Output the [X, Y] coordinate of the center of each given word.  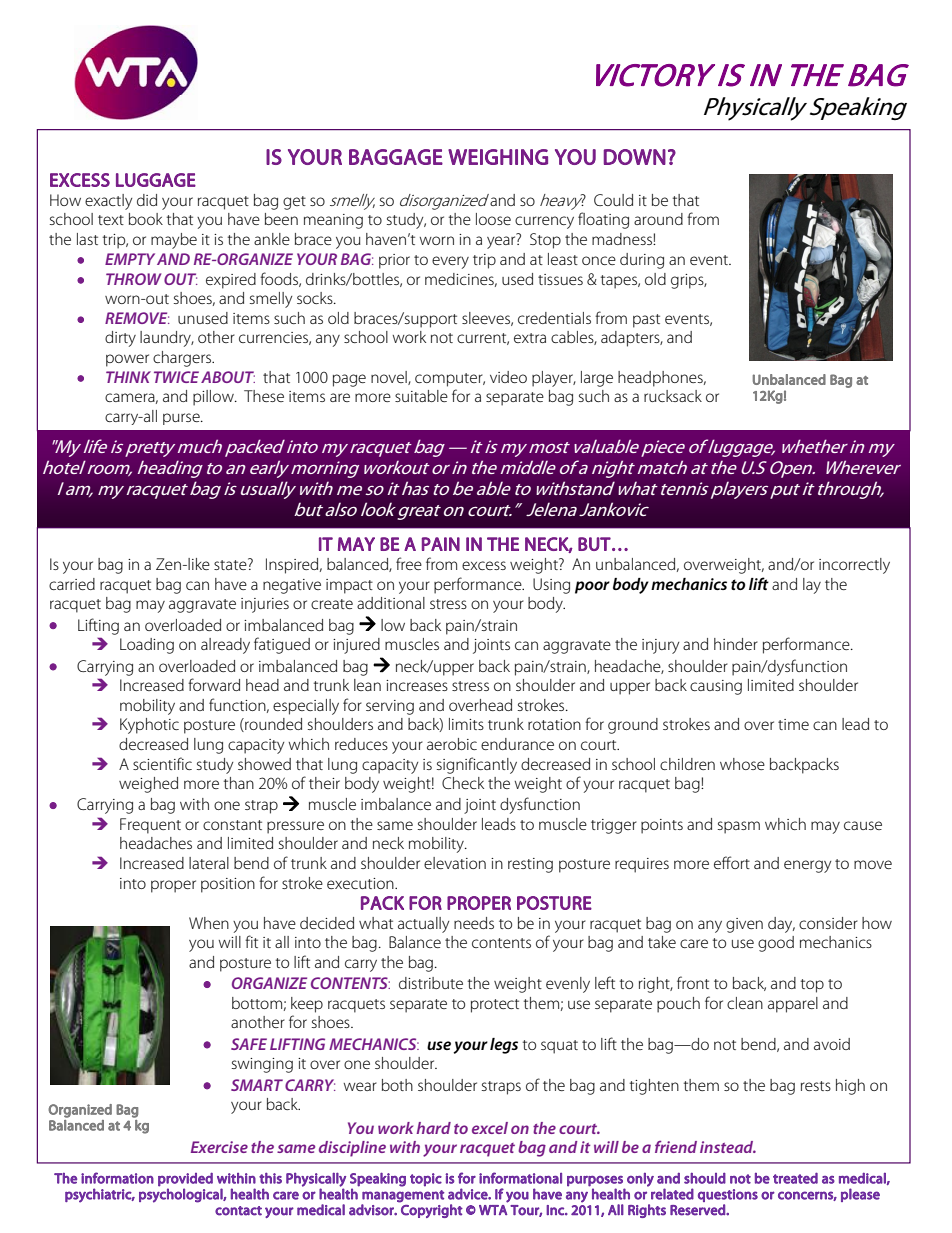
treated [795, 1178]
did [147, 200]
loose [493, 219]
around [658, 219]
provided [185, 1179]
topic [426, 1180]
